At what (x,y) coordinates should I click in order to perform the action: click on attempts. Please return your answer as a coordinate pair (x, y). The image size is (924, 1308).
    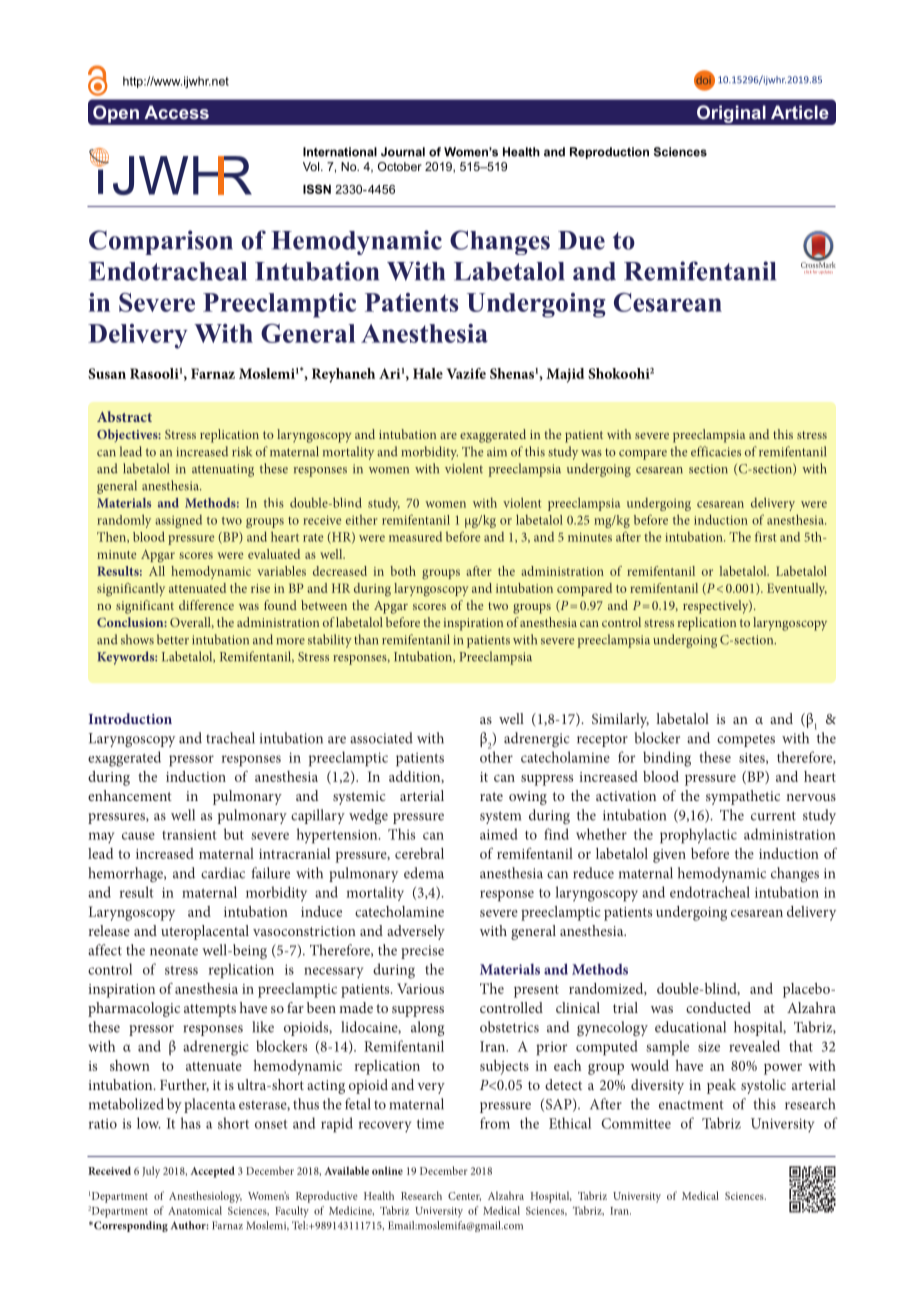
    Looking at the image, I should click on (210, 1010).
